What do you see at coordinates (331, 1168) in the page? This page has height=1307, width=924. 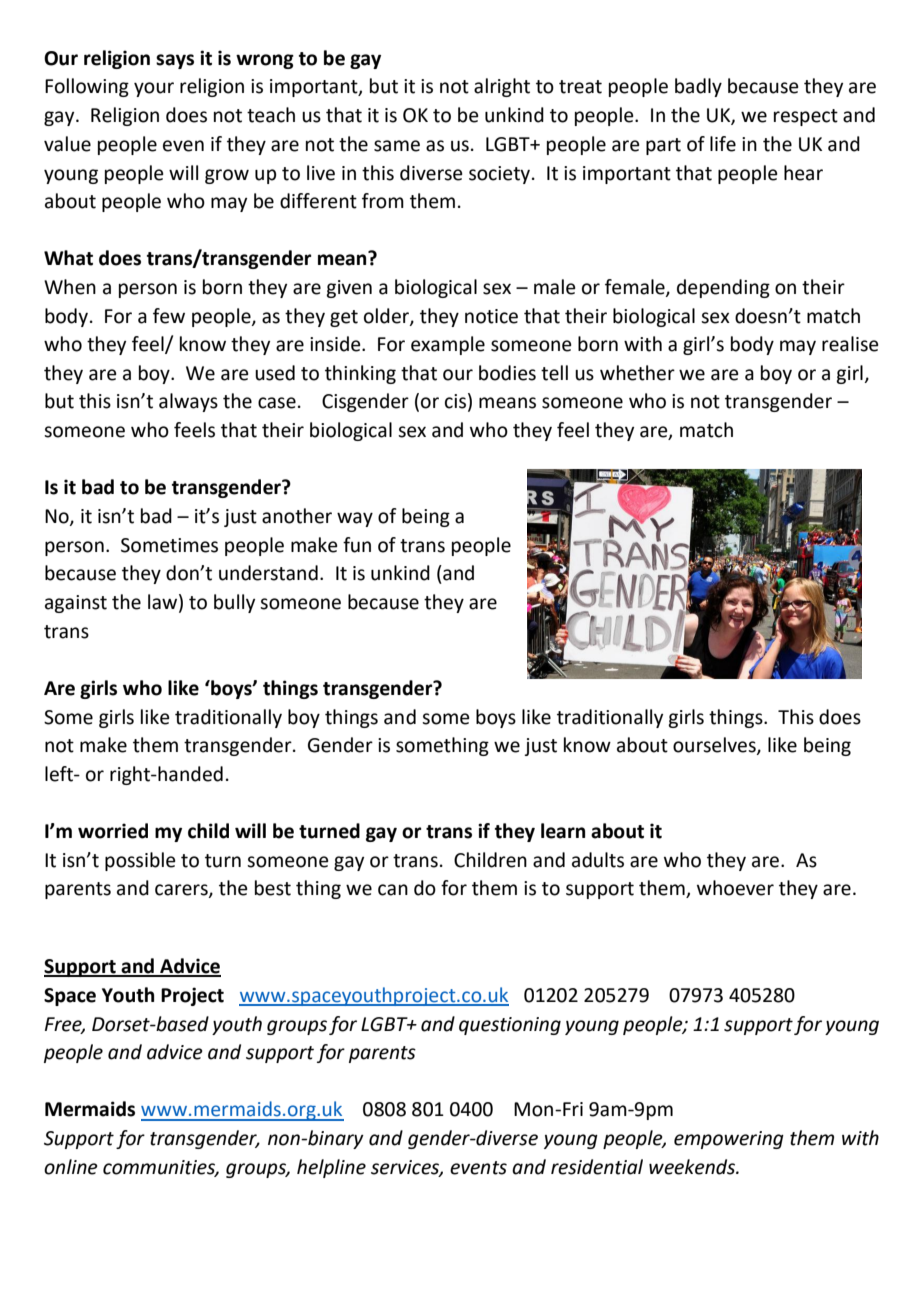 I see `helpline` at bounding box center [331, 1168].
